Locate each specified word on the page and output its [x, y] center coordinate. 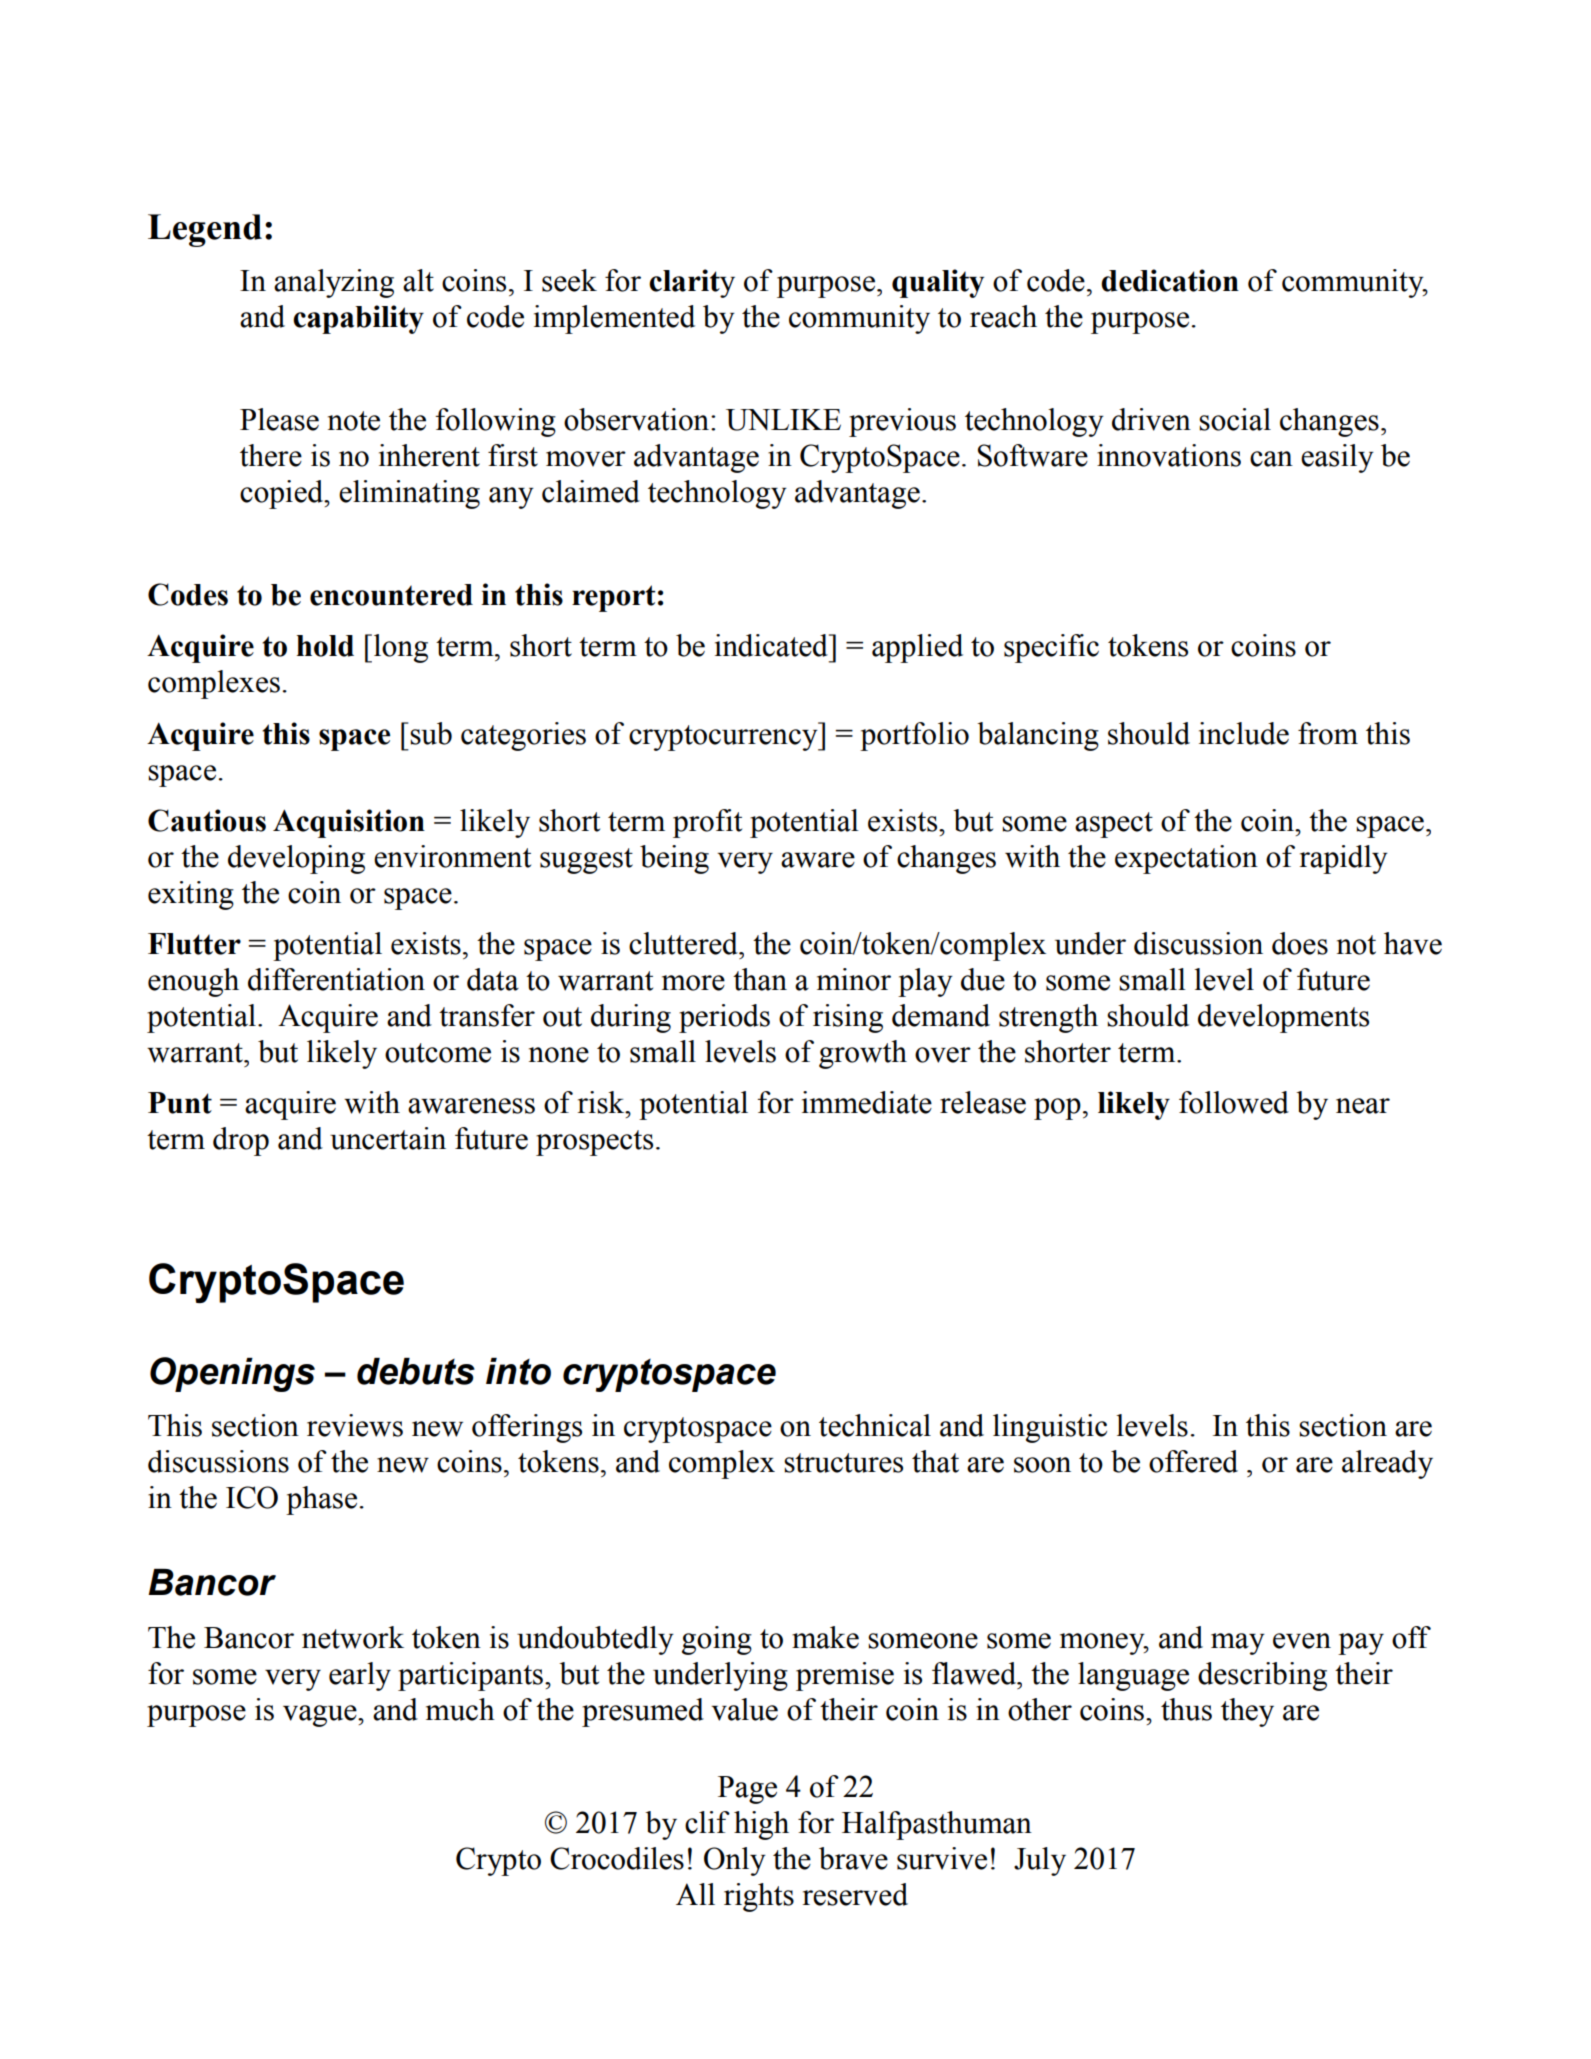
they [1247, 1712]
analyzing [334, 283]
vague [321, 1716]
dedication [1170, 280]
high [761, 1825]
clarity [692, 283]
